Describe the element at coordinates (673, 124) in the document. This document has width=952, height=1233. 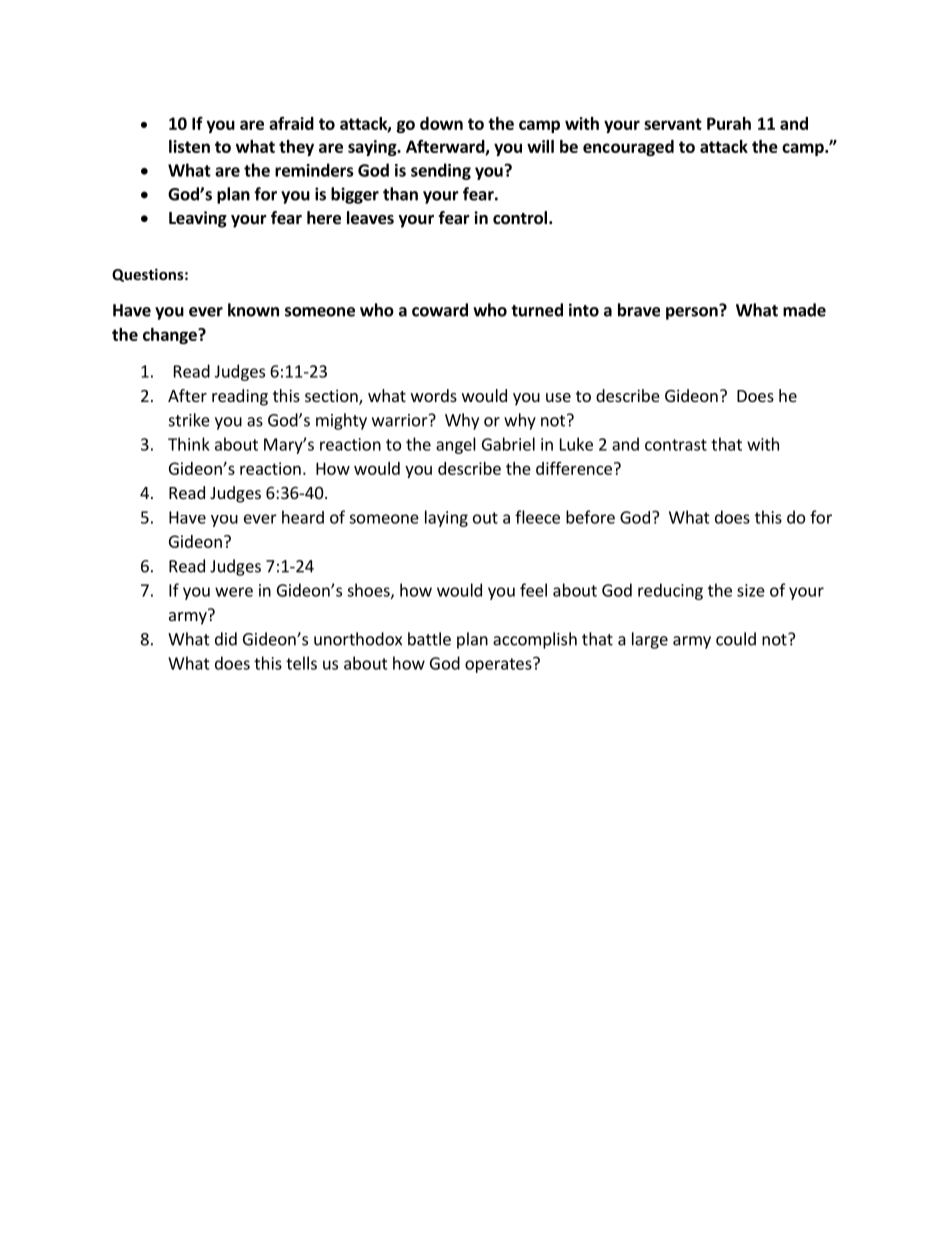
I see `servant` at that location.
